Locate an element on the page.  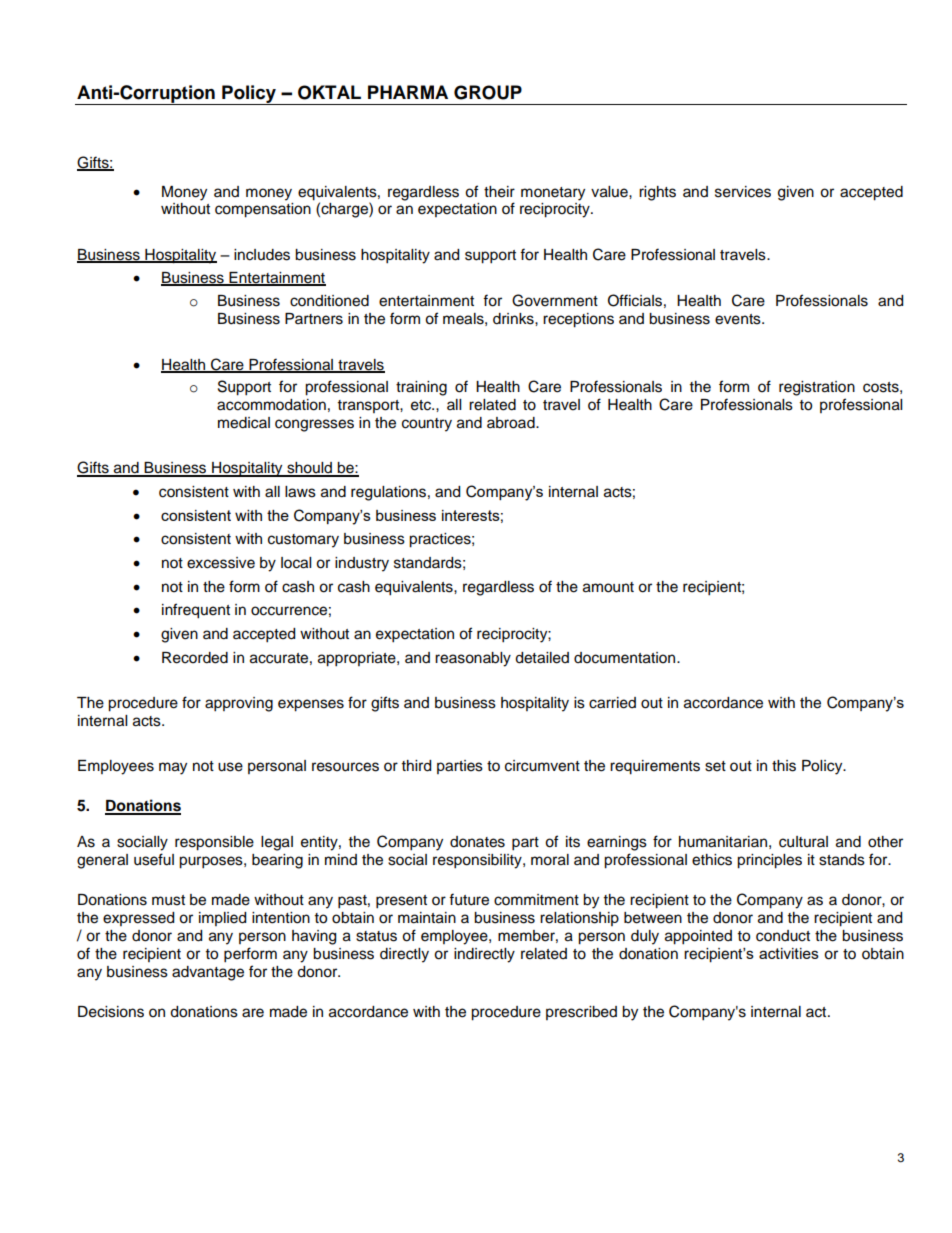
includes is located at coordinates (262, 255).
